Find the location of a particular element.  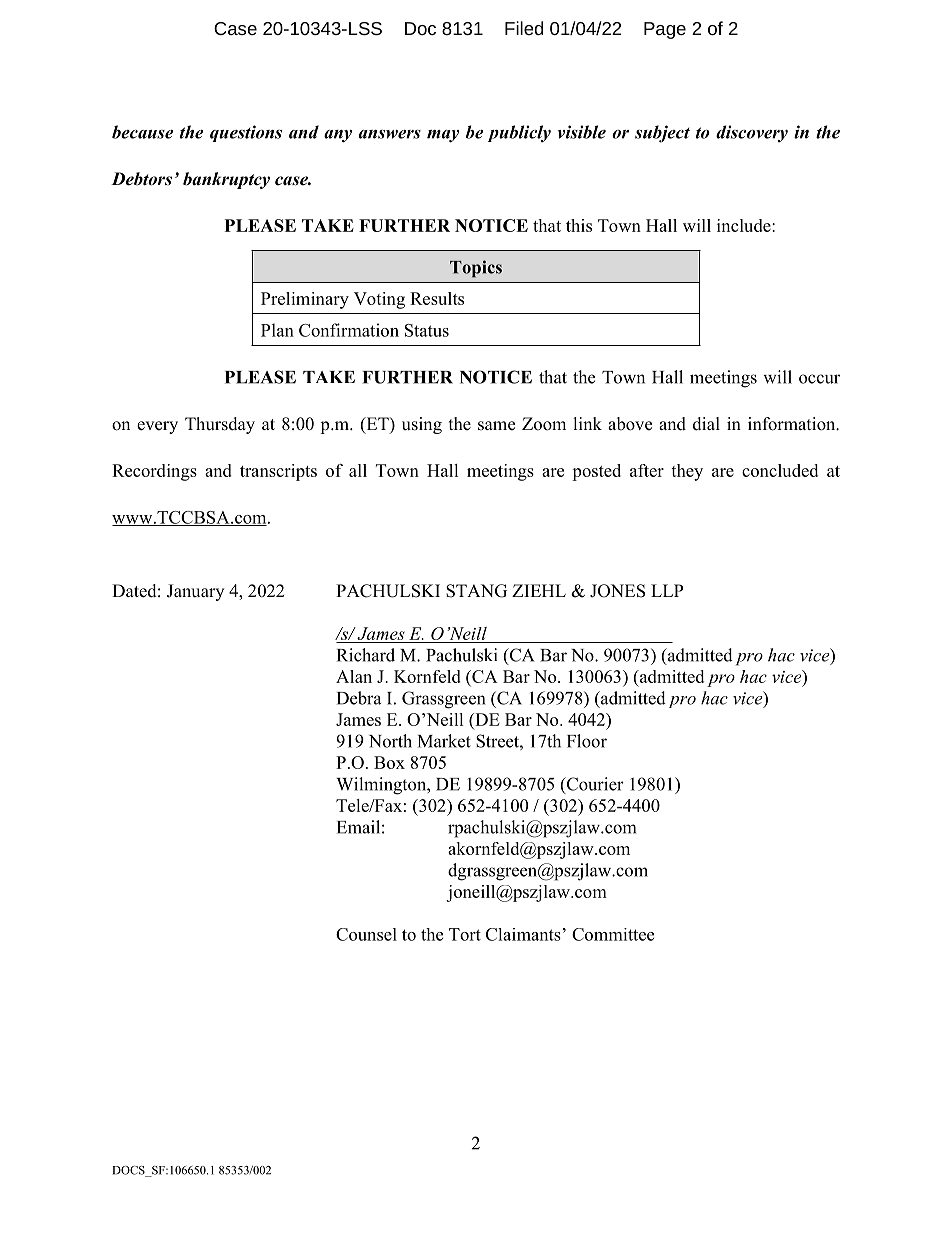

Filed is located at coordinates (524, 28).
